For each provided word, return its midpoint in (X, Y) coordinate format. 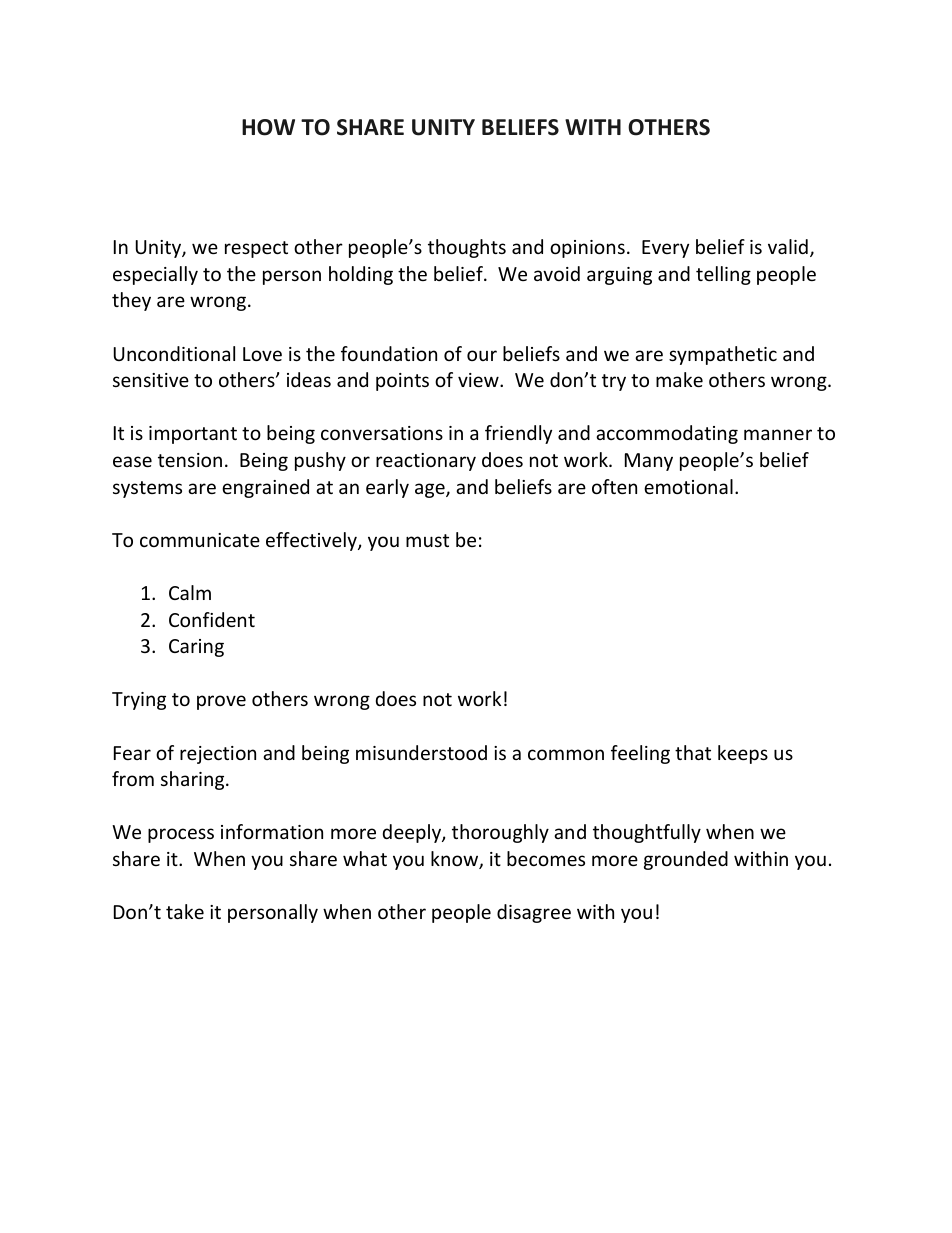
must (427, 540)
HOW (268, 127)
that (693, 752)
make (679, 379)
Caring (196, 648)
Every (665, 249)
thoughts (467, 248)
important (193, 435)
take (185, 911)
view (479, 380)
